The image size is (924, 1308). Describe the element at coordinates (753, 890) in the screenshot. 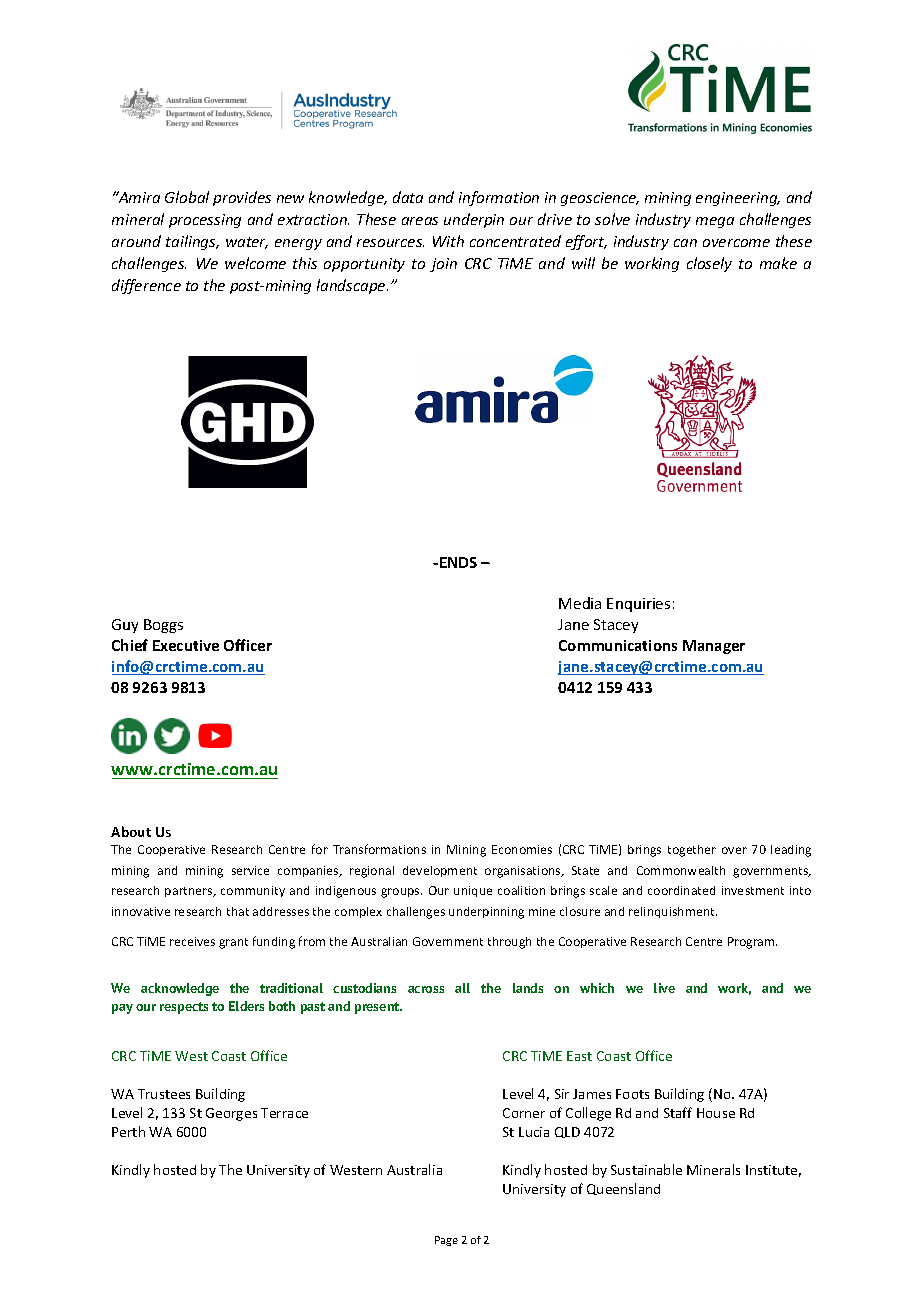

I see `investment` at that location.
